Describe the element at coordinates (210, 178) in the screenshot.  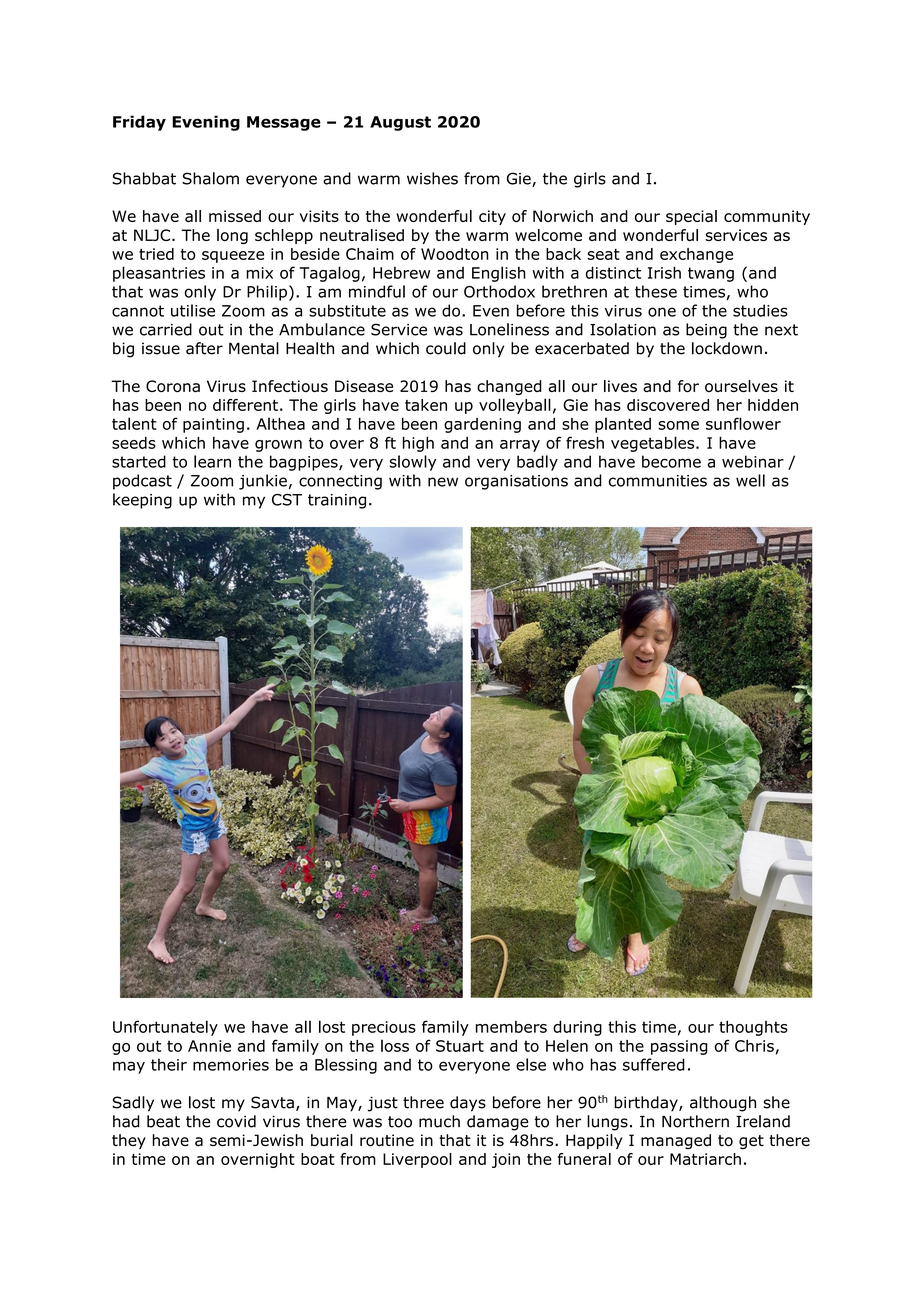
I see `Shalom` at that location.
